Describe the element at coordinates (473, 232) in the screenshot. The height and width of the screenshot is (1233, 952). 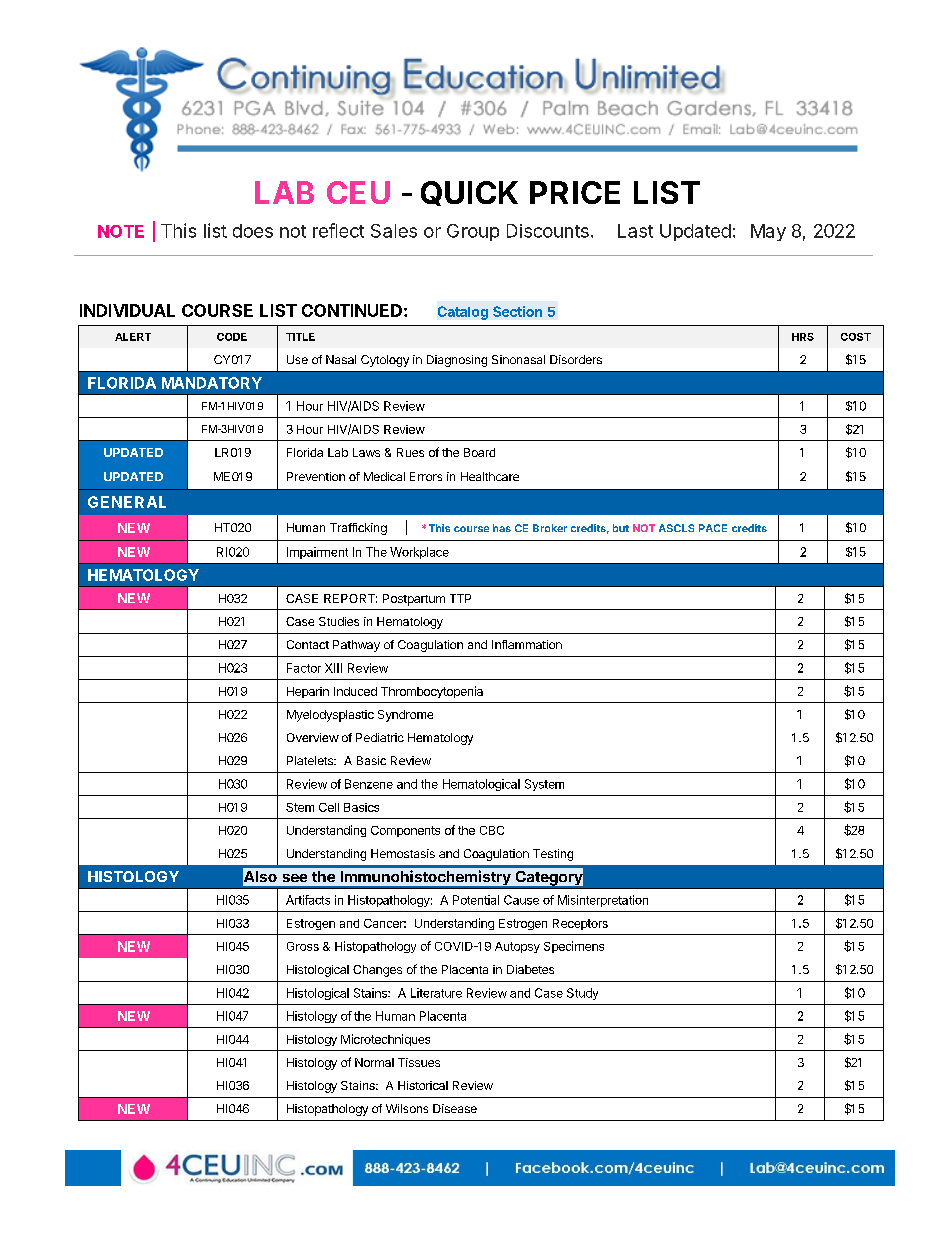
I see `Group` at that location.
